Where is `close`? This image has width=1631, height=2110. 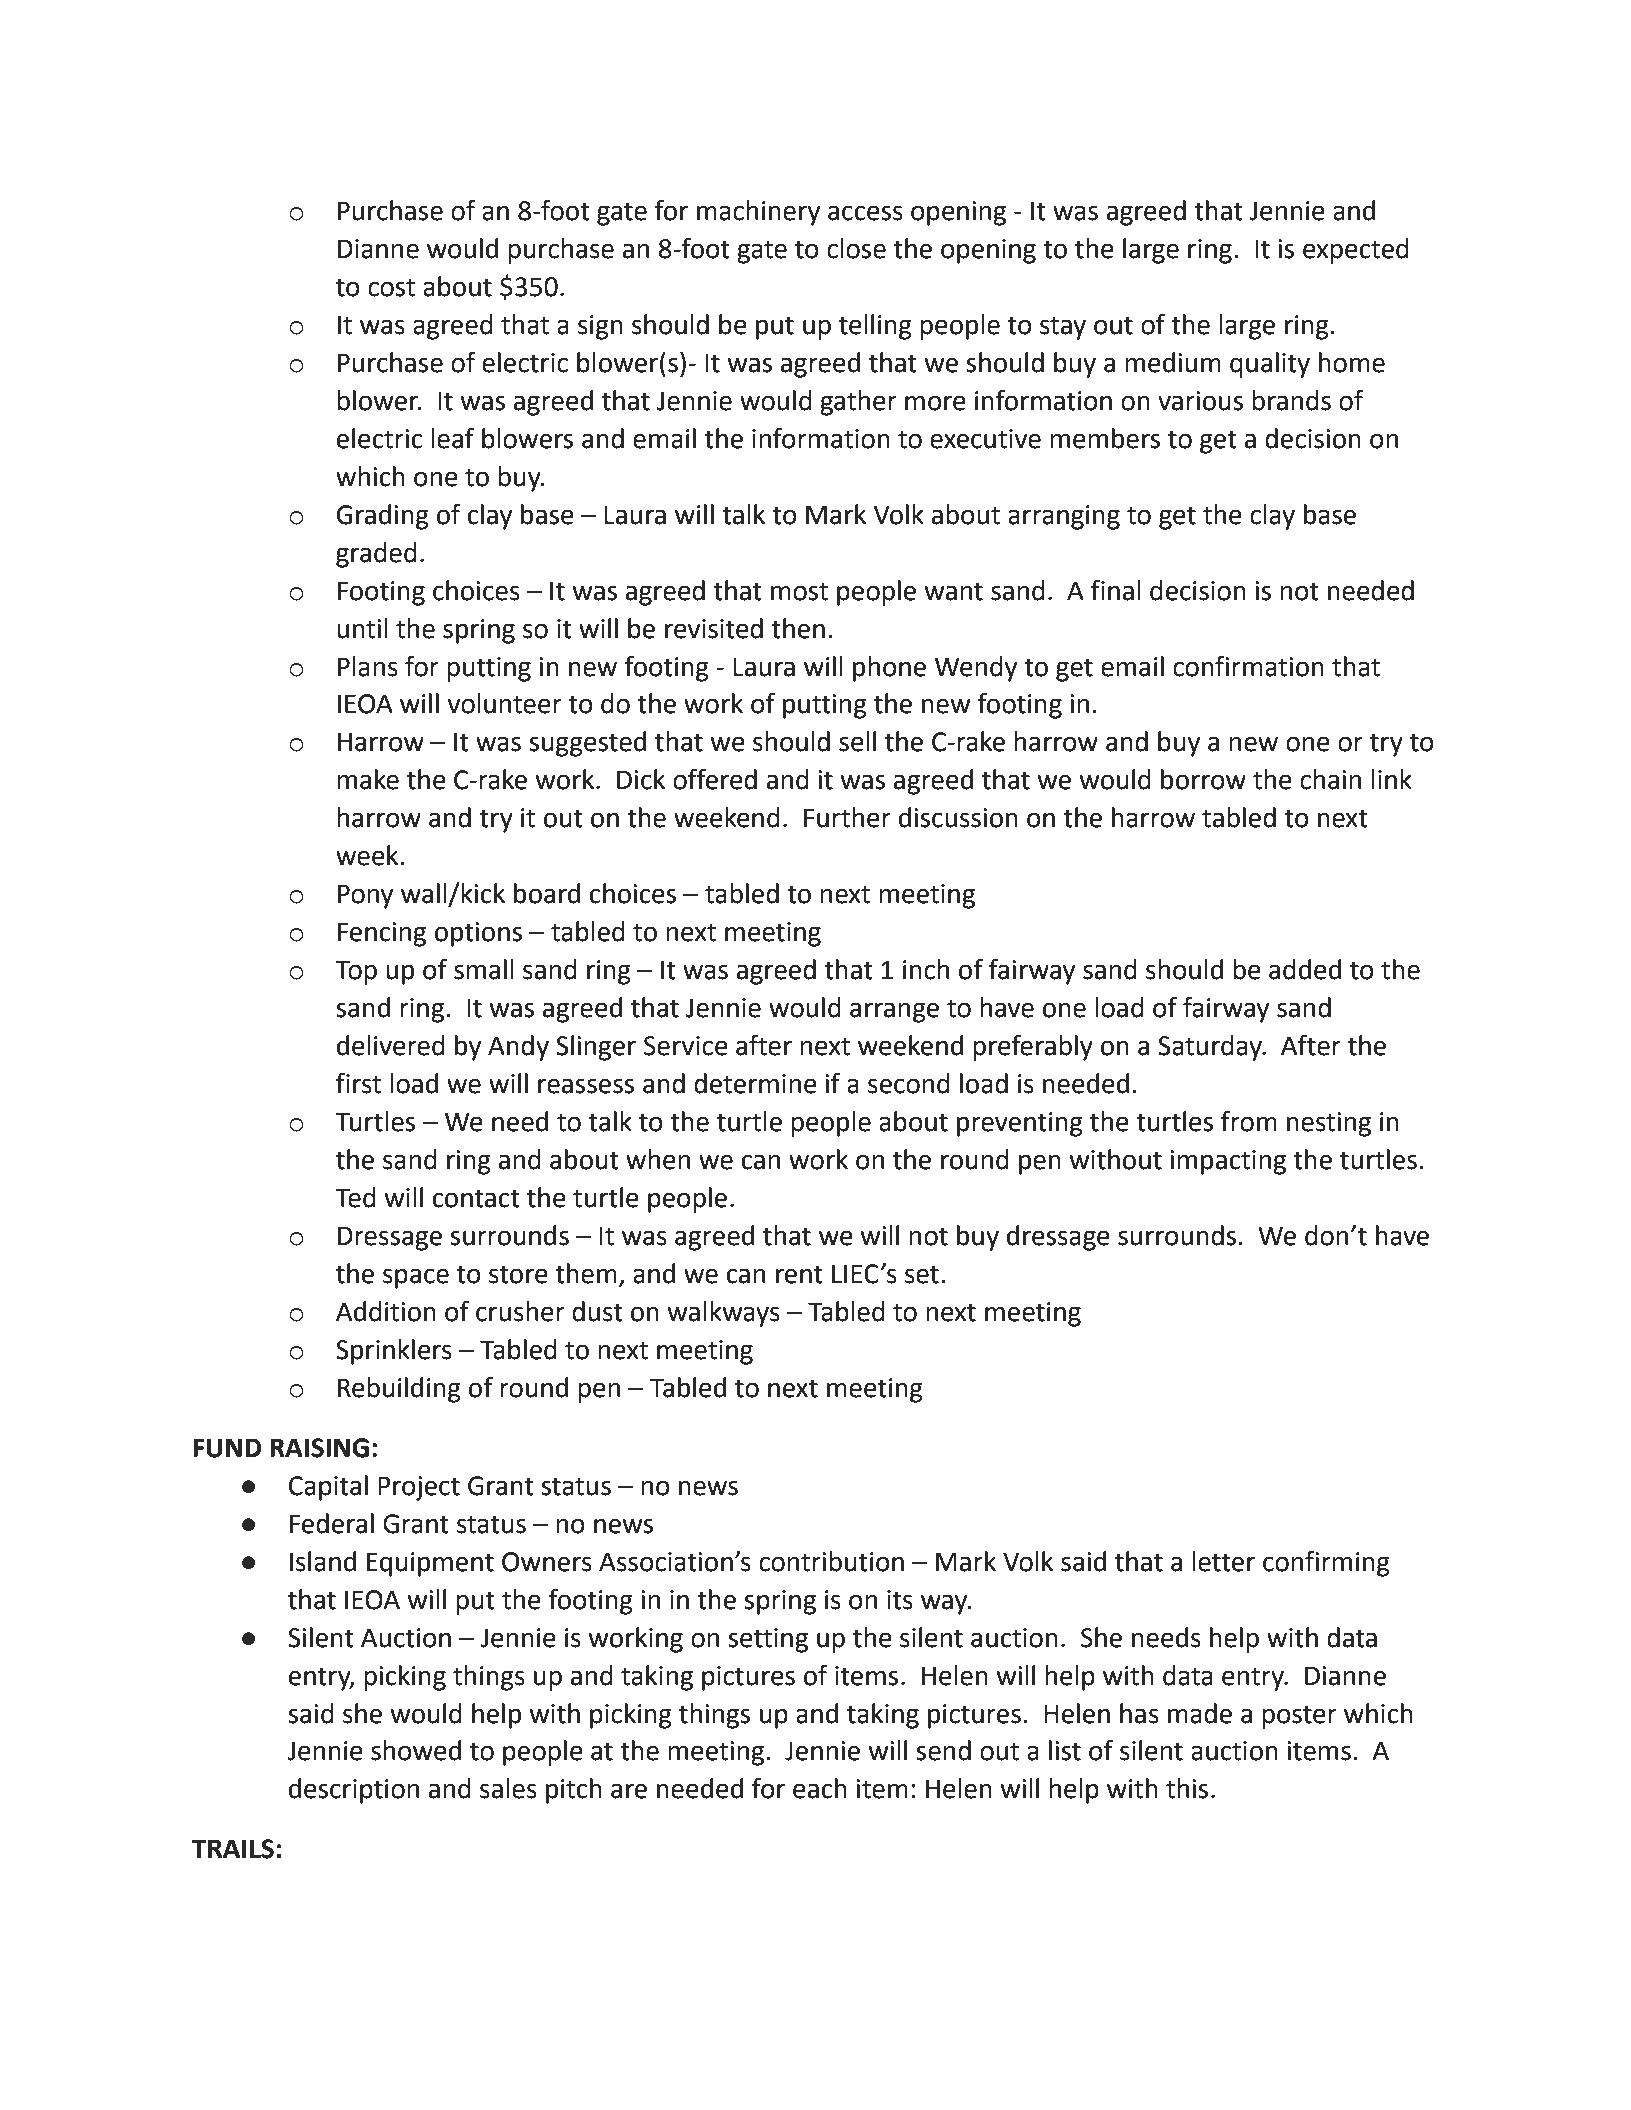 close is located at coordinates (856, 248).
